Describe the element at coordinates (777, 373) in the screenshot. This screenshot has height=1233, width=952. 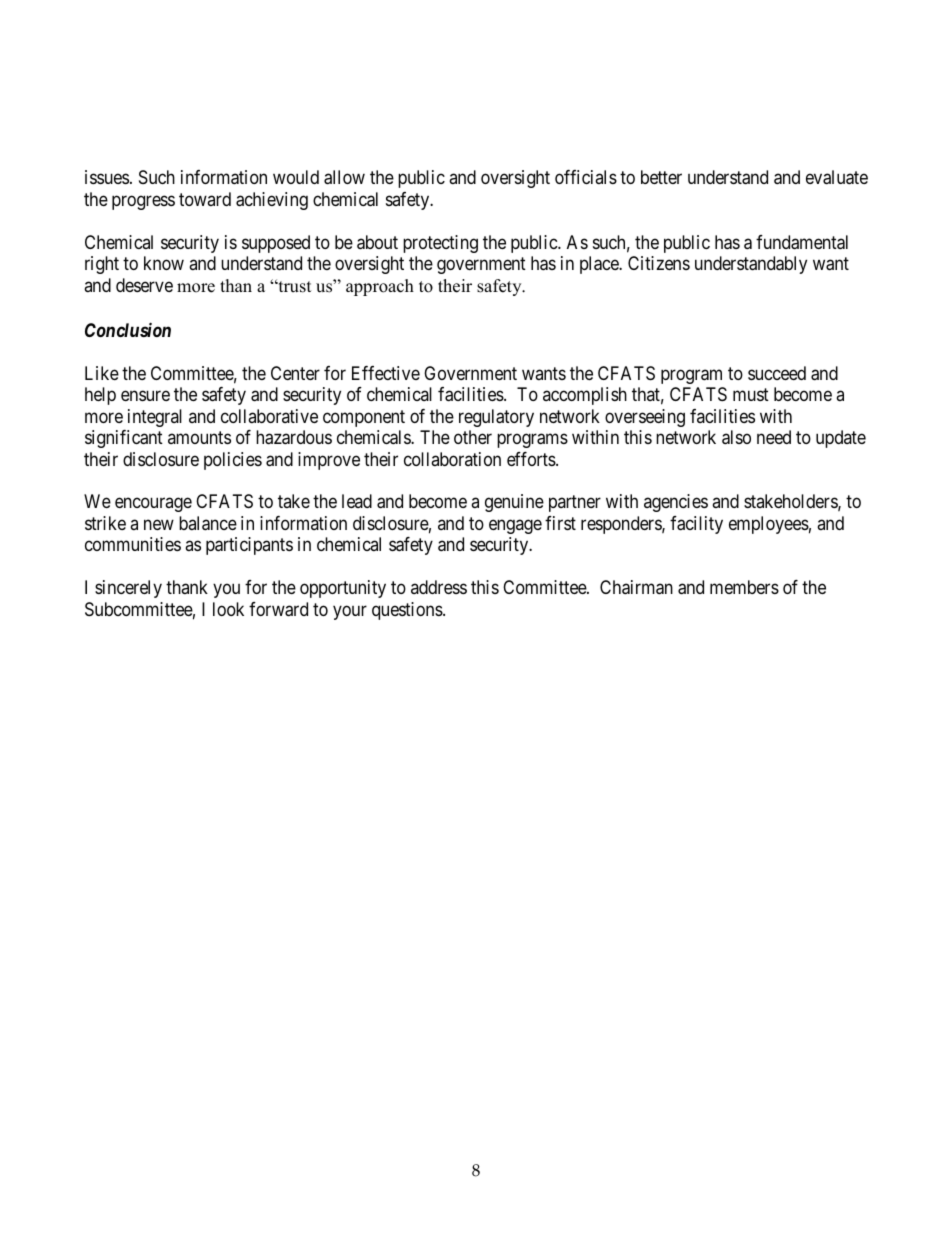
I see `succeed` at that location.
